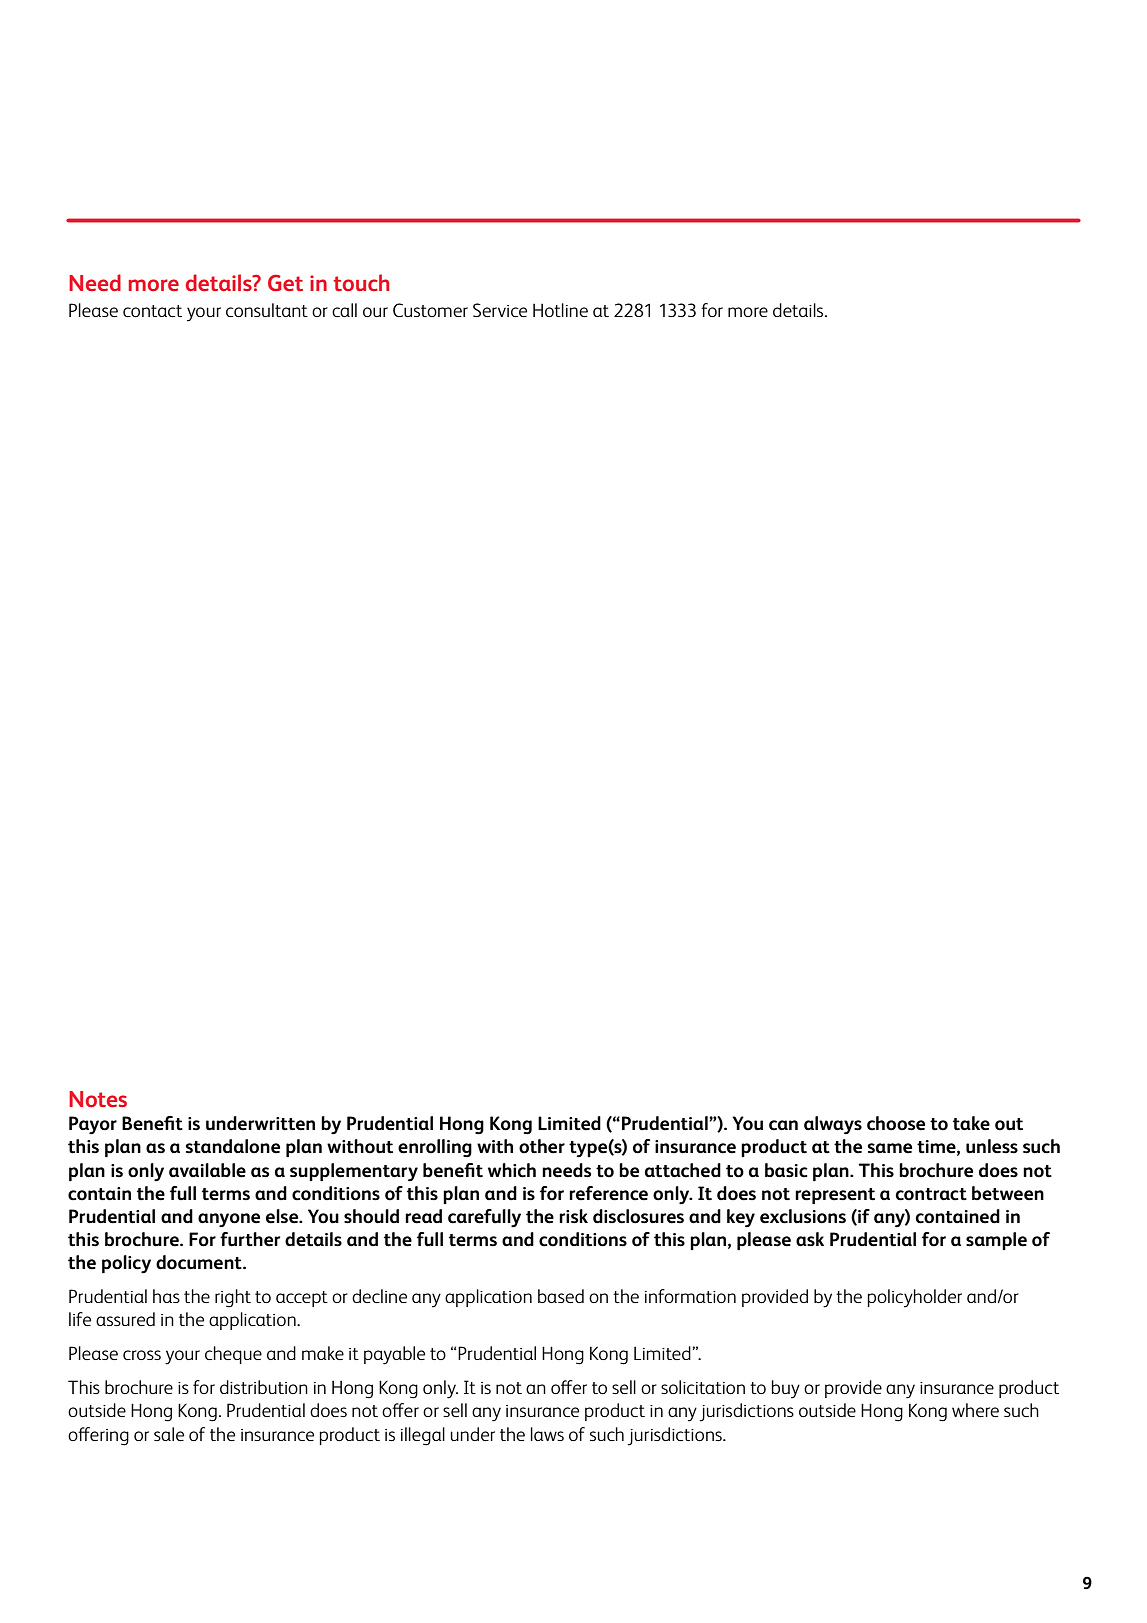 The width and height of the screenshot is (1147, 1623). What do you see at coordinates (98, 1099) in the screenshot?
I see `Notes` at bounding box center [98, 1099].
